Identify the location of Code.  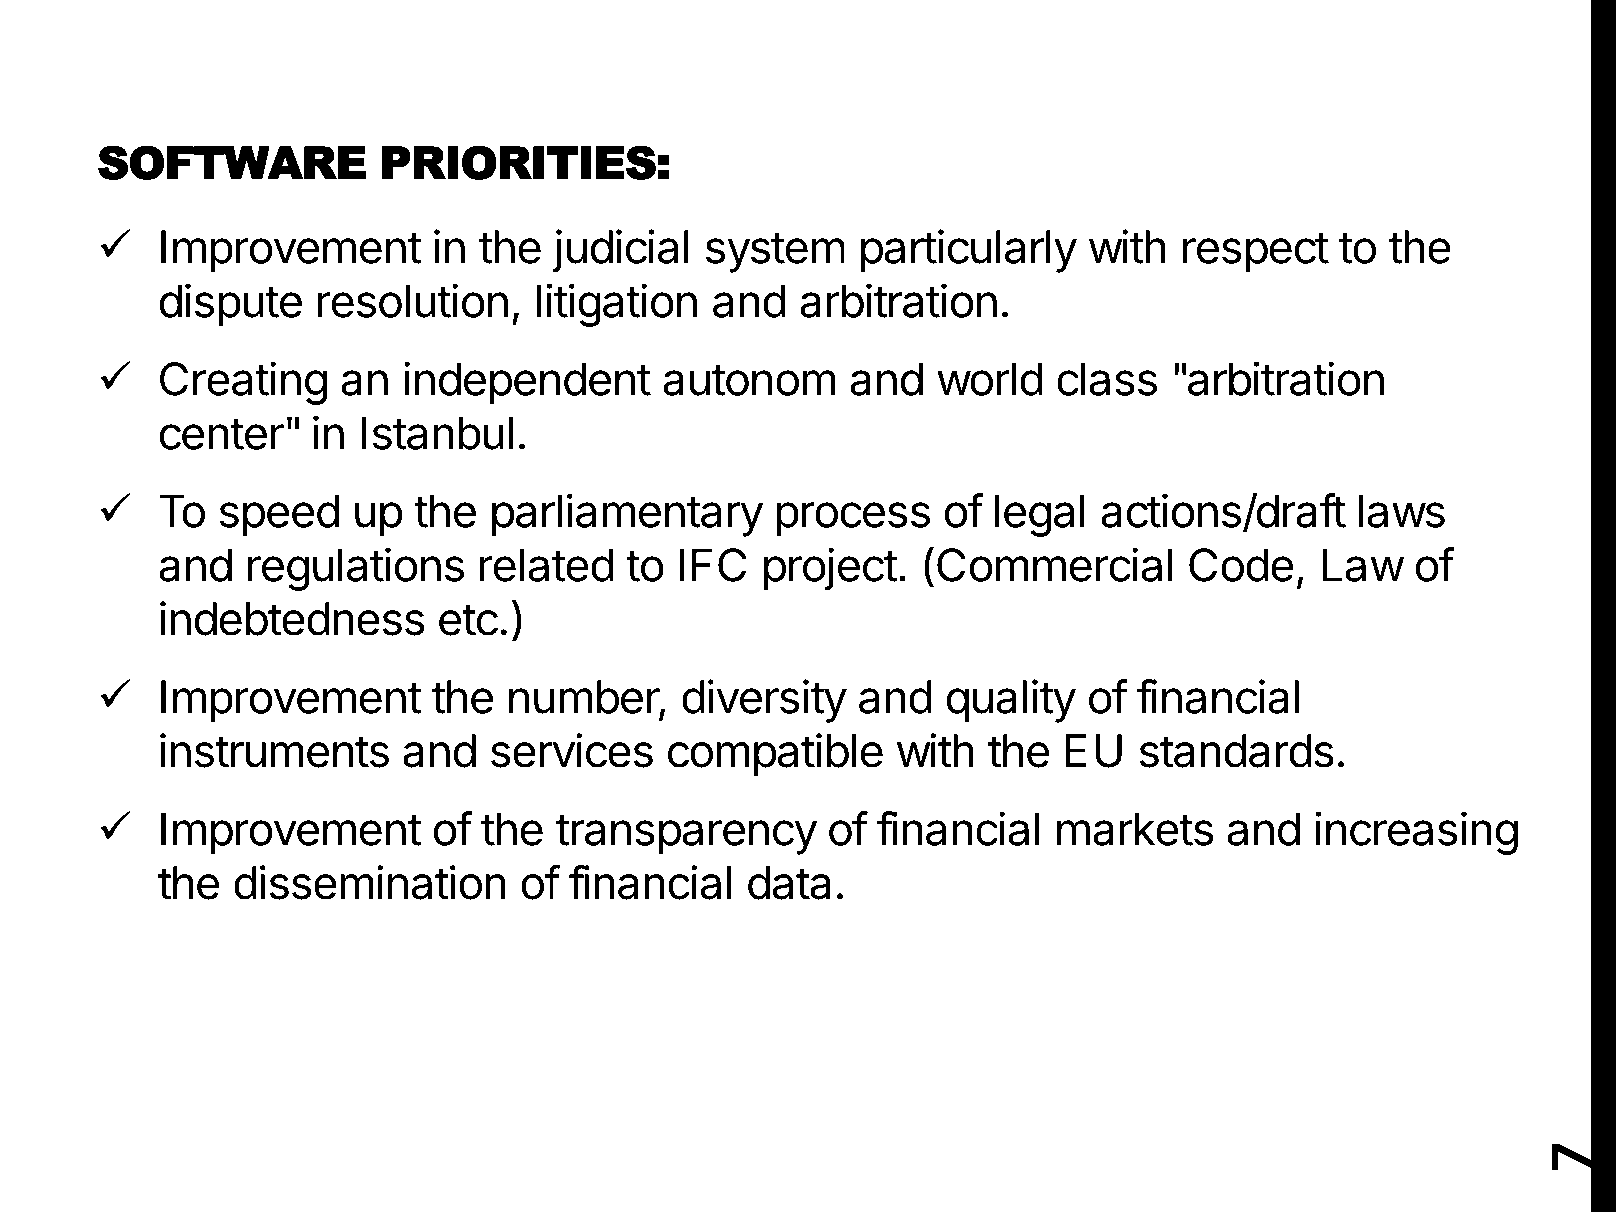
(1241, 565).
